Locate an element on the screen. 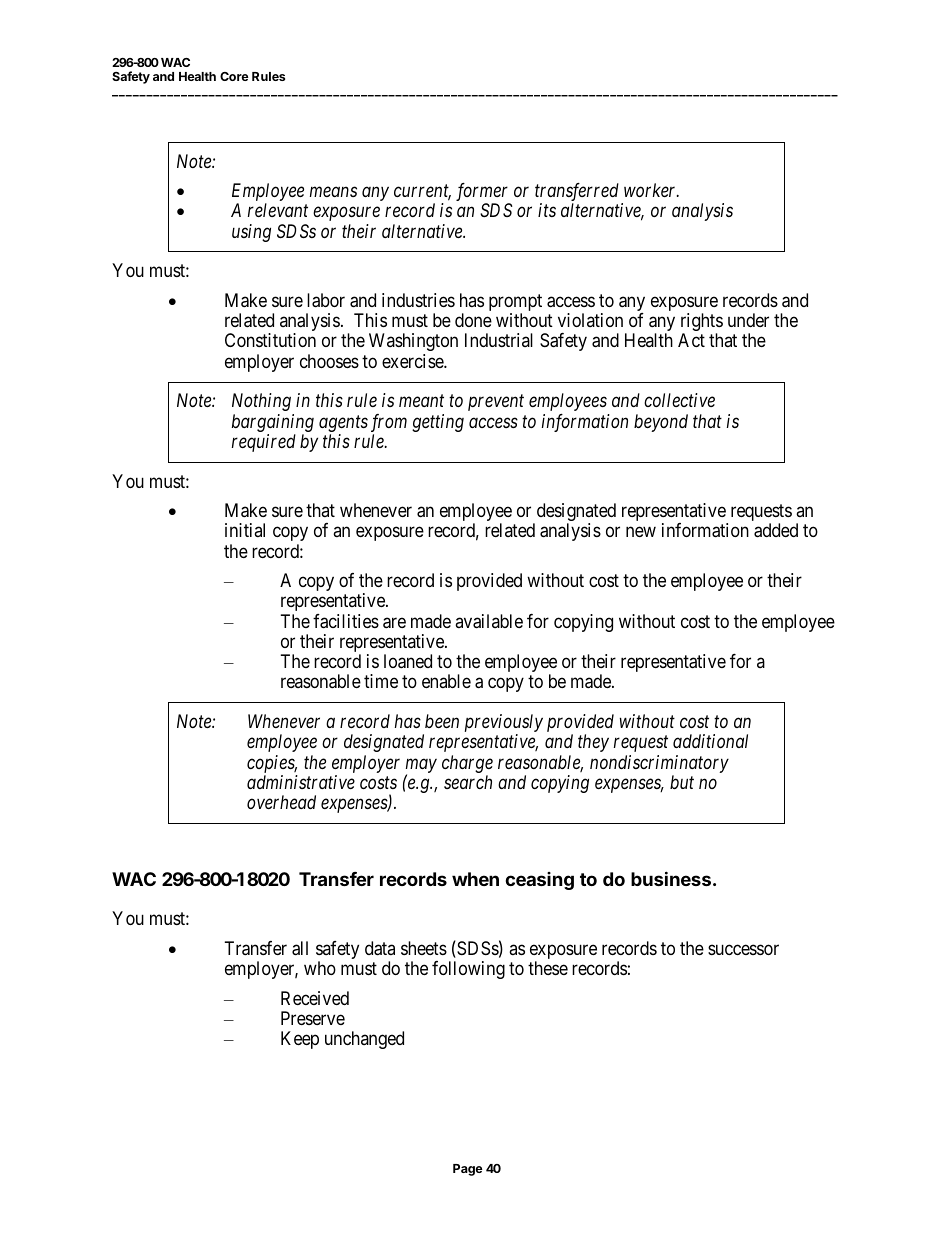 Image resolution: width=952 pixels, height=1233 pixels. worker is located at coordinates (651, 190).
